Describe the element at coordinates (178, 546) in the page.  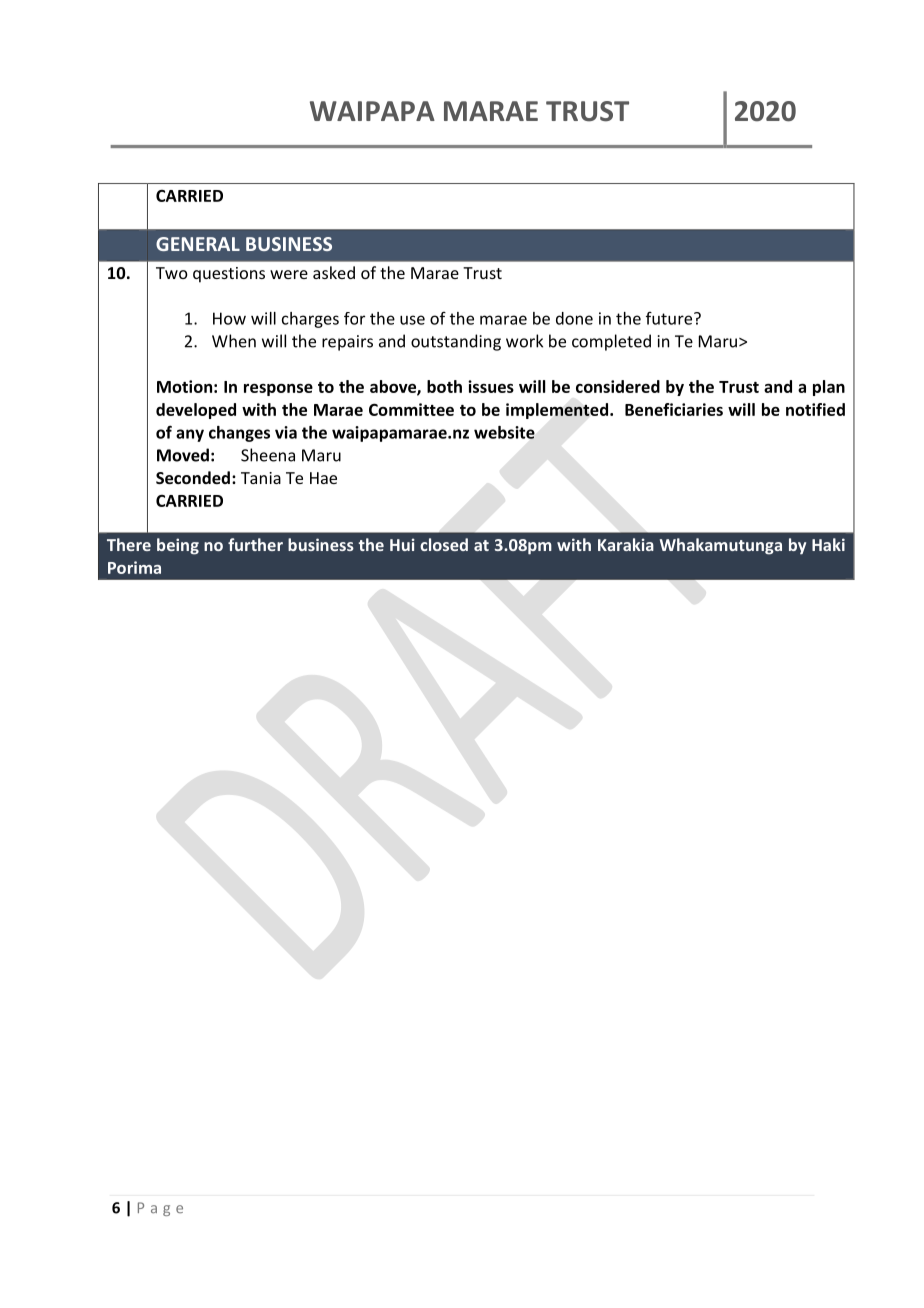
I see `being` at that location.
